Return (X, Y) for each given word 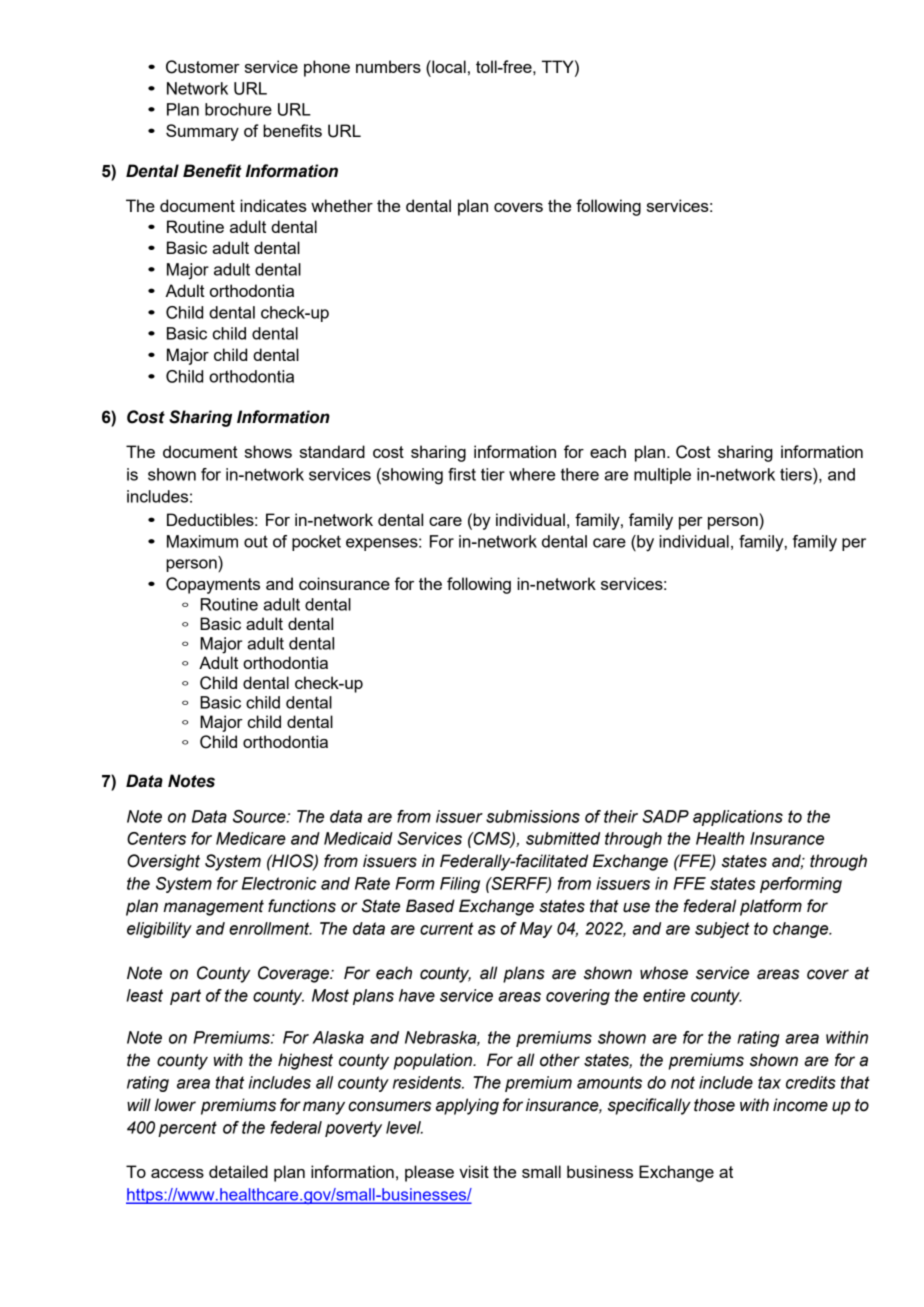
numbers (388, 66)
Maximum (202, 541)
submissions (533, 816)
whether (342, 205)
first (462, 474)
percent (187, 1129)
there (580, 474)
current (446, 928)
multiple (662, 476)
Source (260, 816)
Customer (203, 67)
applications (738, 818)
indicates (273, 205)
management (213, 908)
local (448, 66)
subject (722, 930)
